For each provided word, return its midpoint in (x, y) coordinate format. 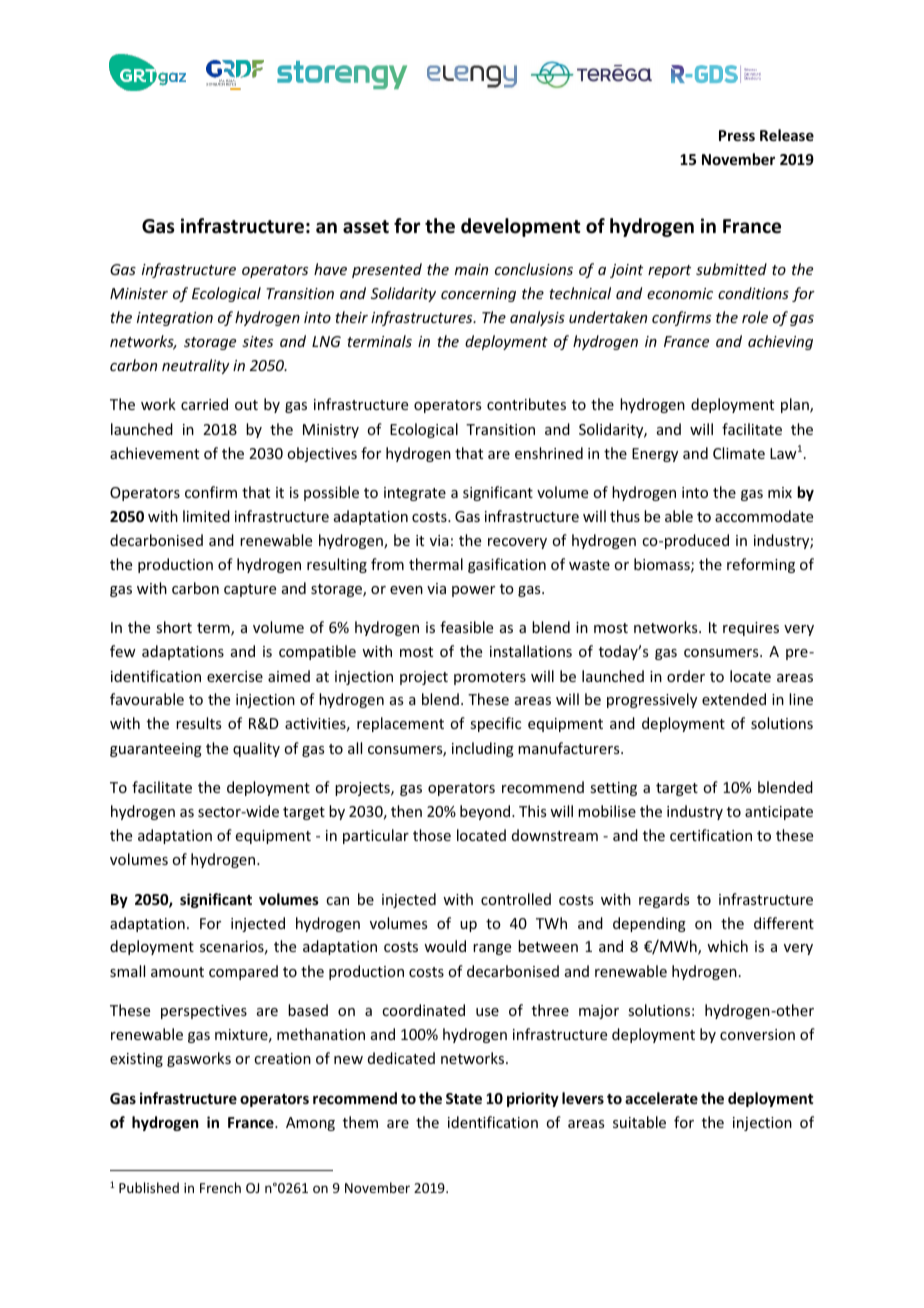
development (521, 227)
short (174, 627)
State (464, 1098)
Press (737, 135)
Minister (139, 293)
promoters (490, 678)
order (686, 676)
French (220, 1187)
